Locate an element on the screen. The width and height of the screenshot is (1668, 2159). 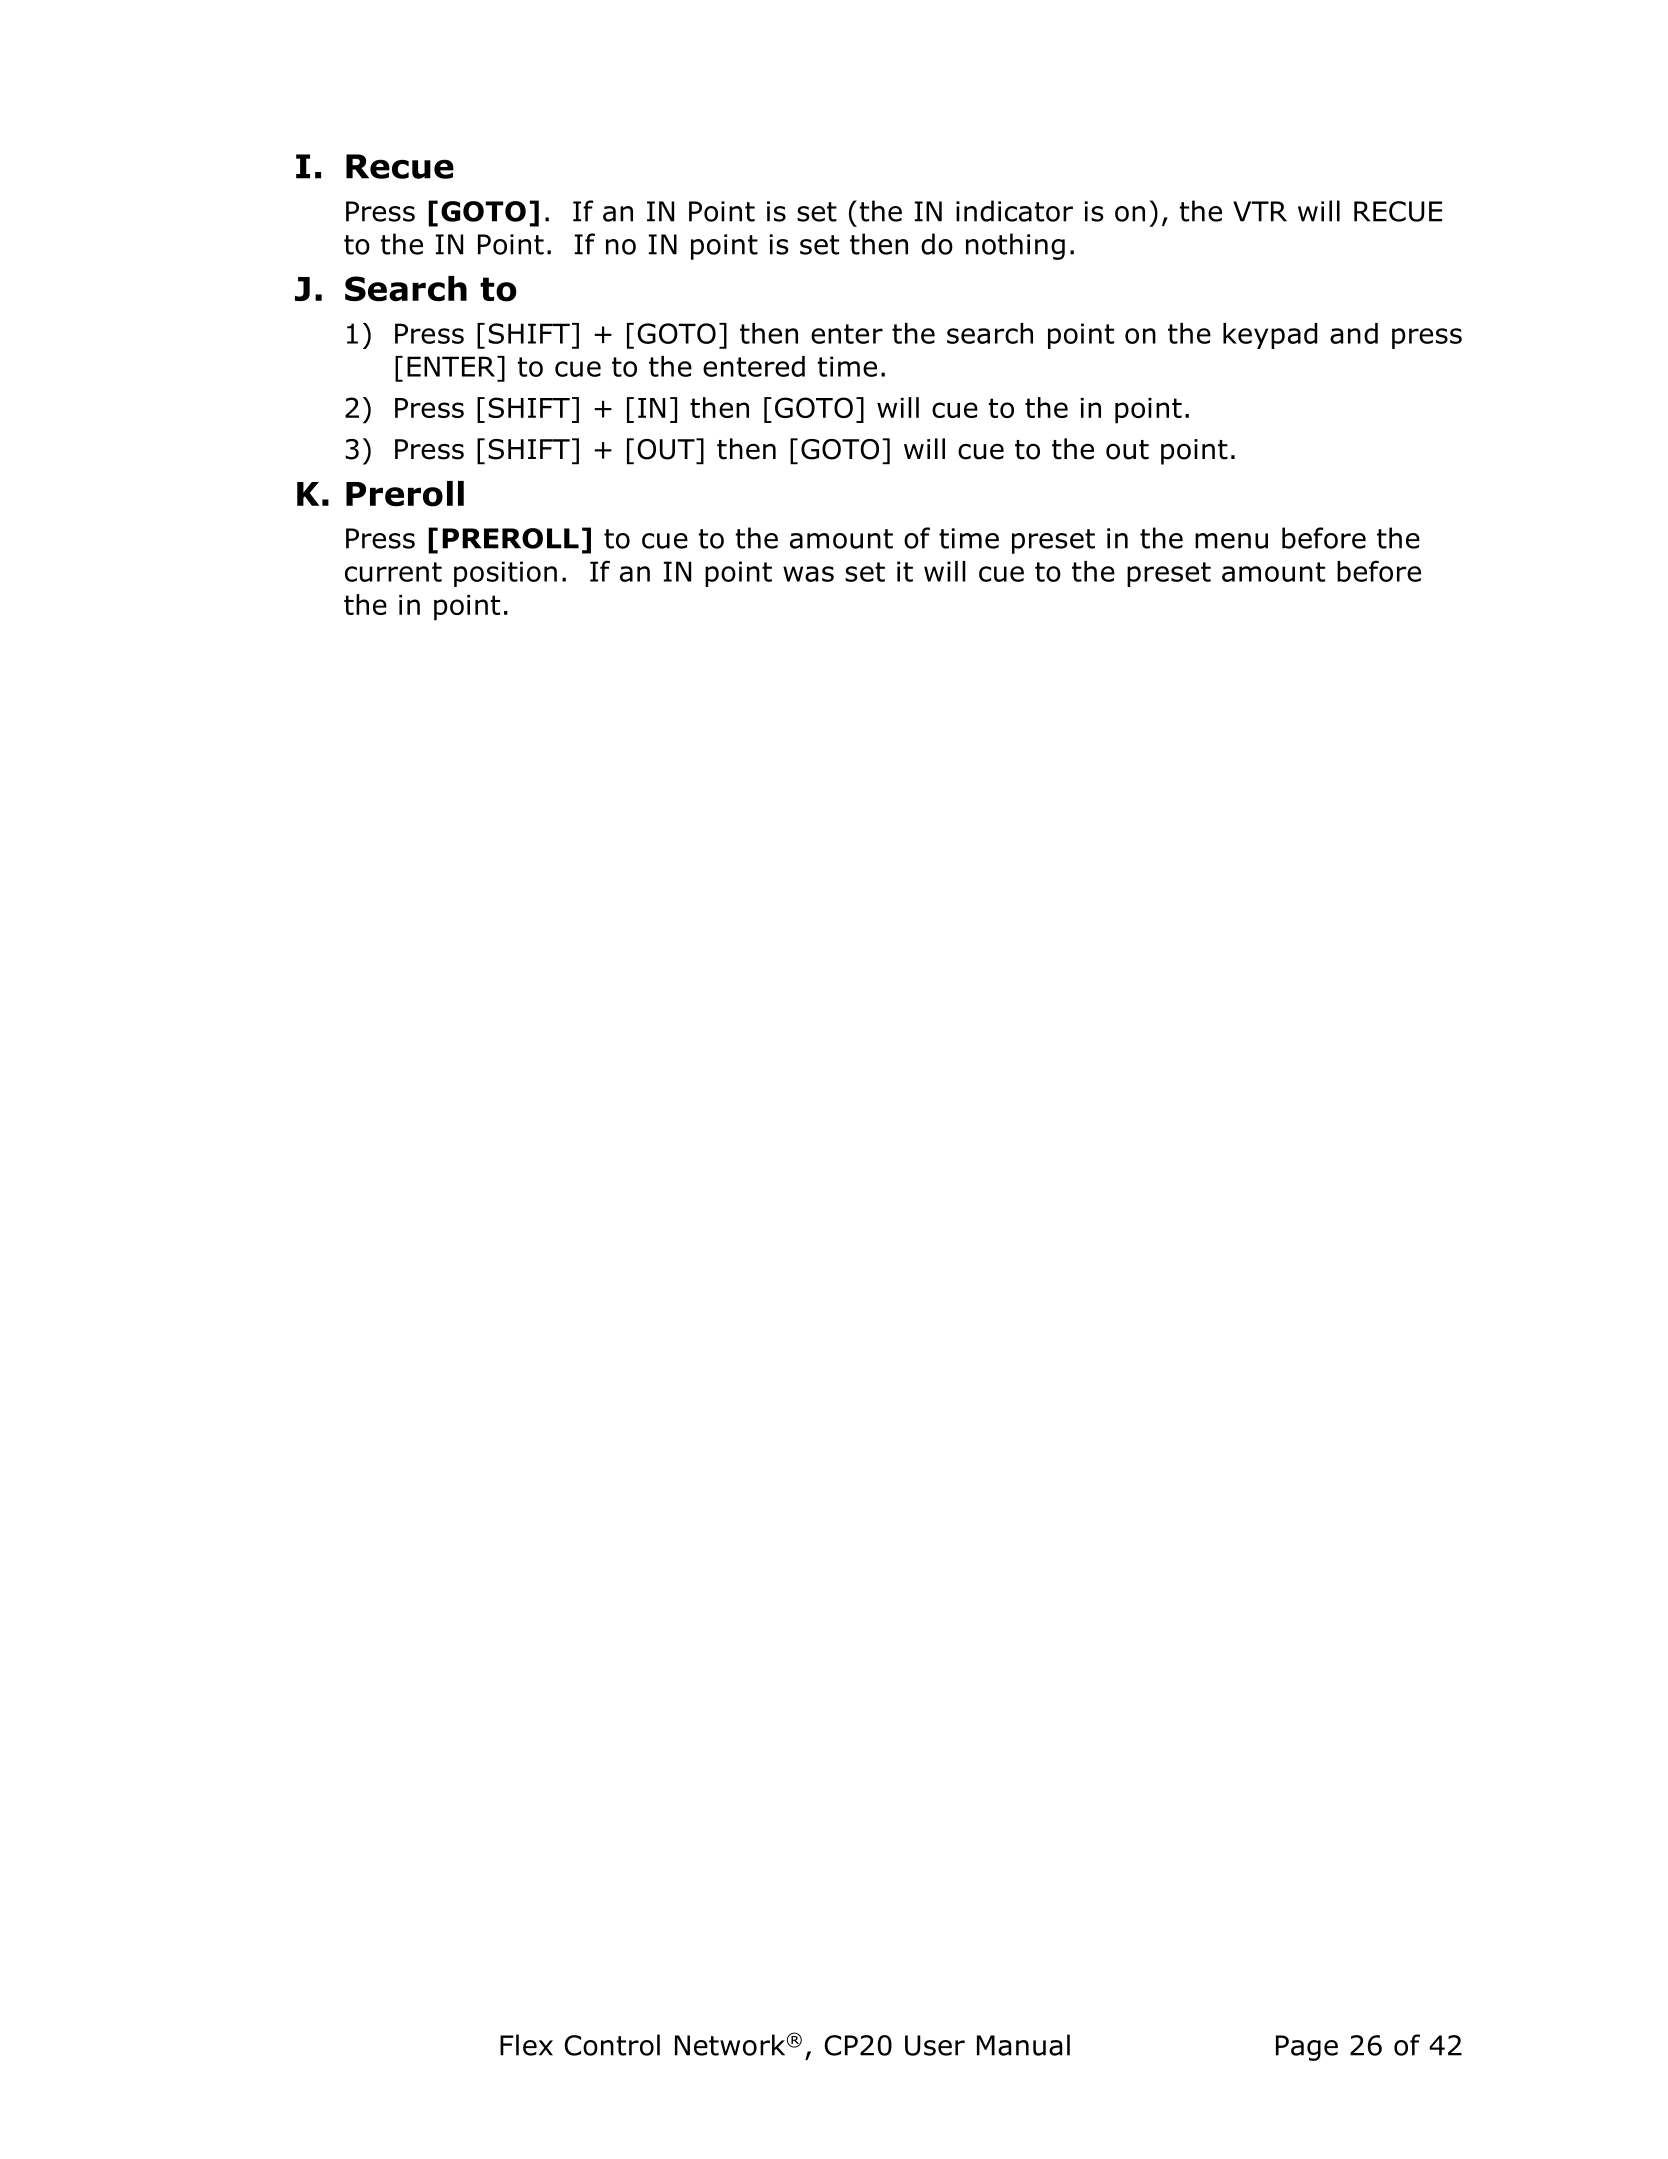
was is located at coordinates (808, 574).
